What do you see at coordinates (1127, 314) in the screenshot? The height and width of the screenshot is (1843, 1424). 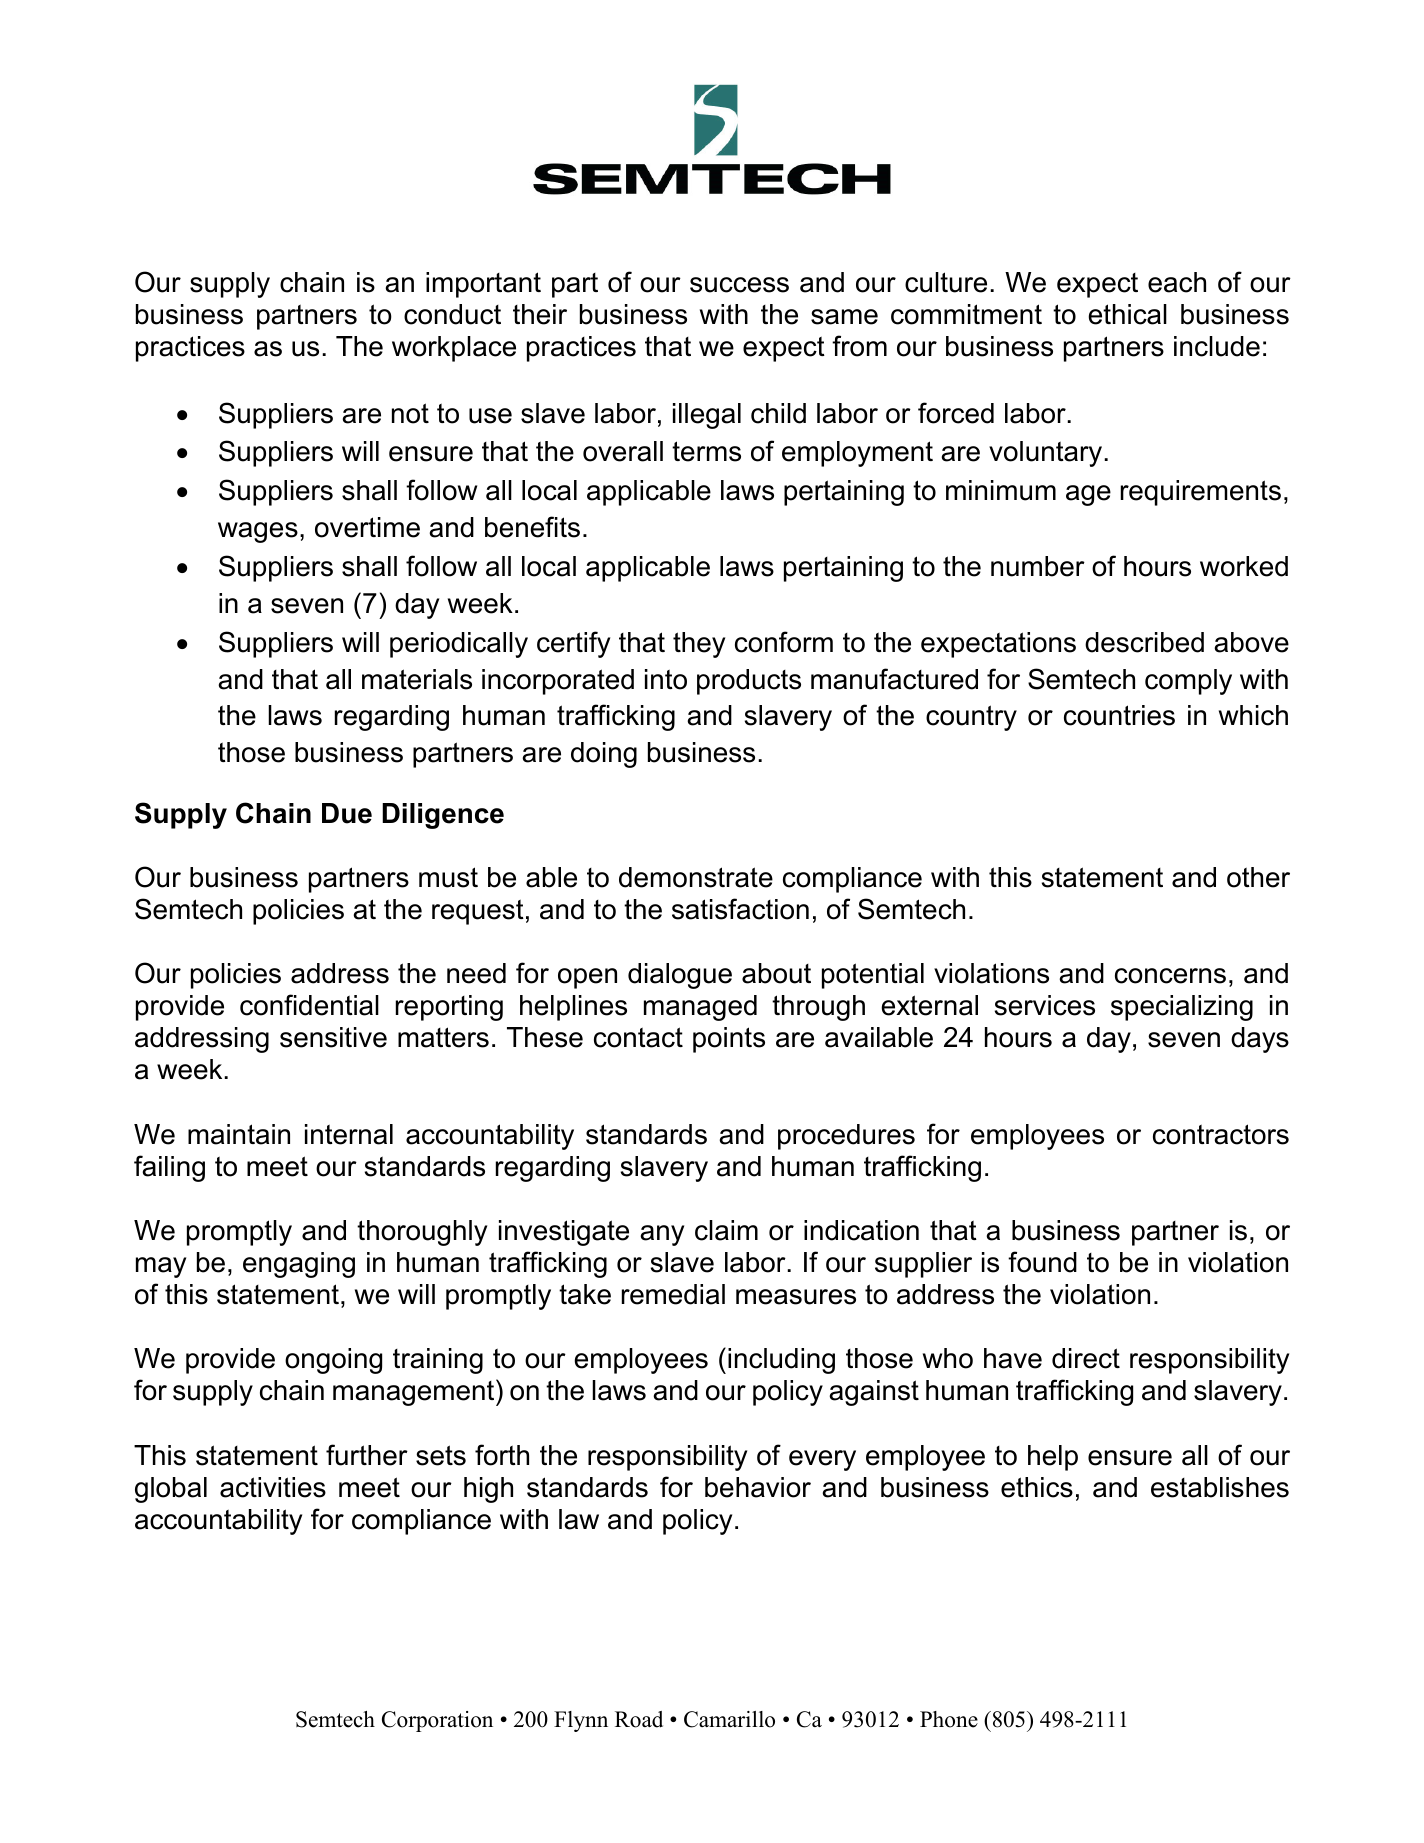 I see `ethical` at bounding box center [1127, 314].
